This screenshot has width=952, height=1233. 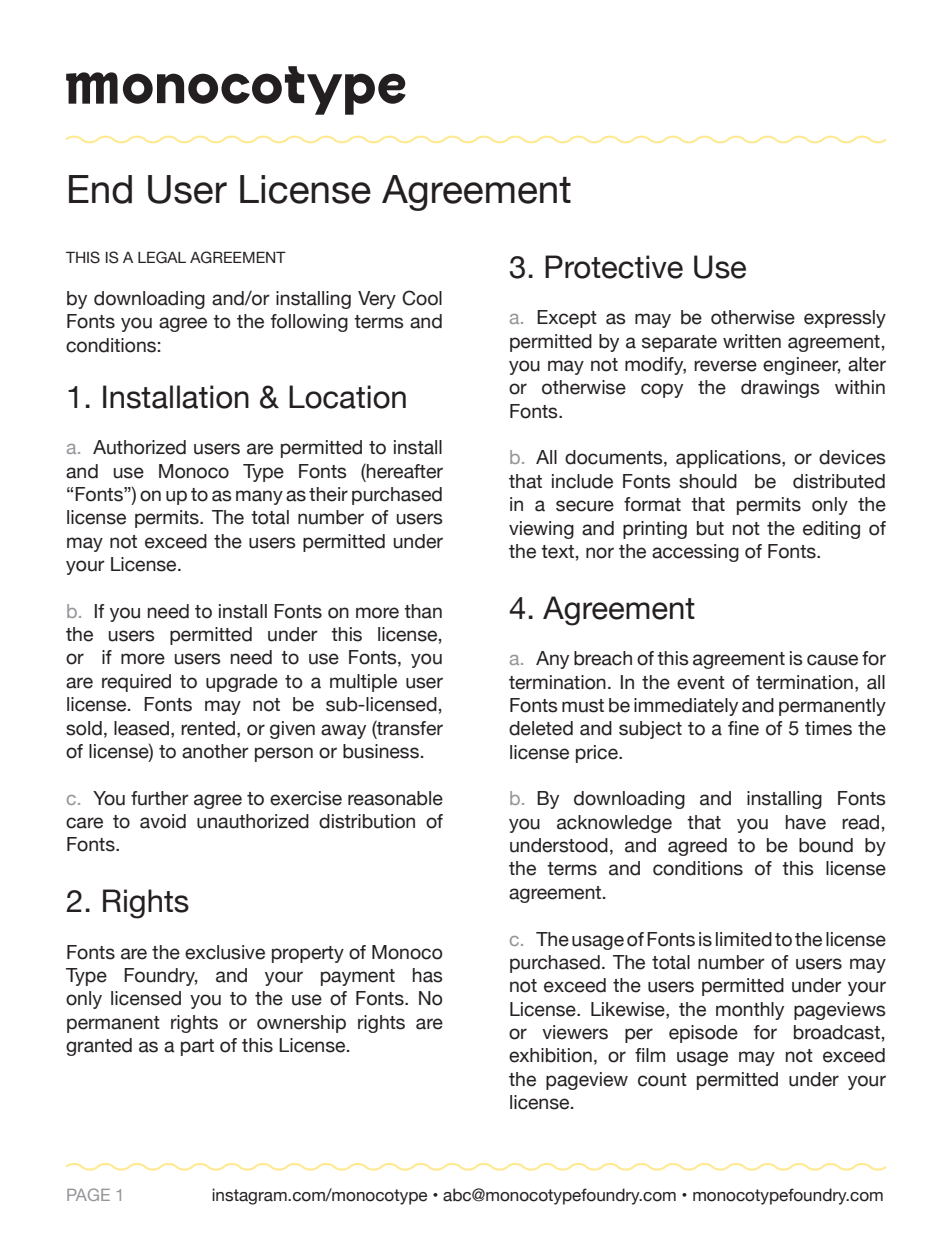 What do you see at coordinates (743, 728) in the screenshot?
I see `fine` at bounding box center [743, 728].
